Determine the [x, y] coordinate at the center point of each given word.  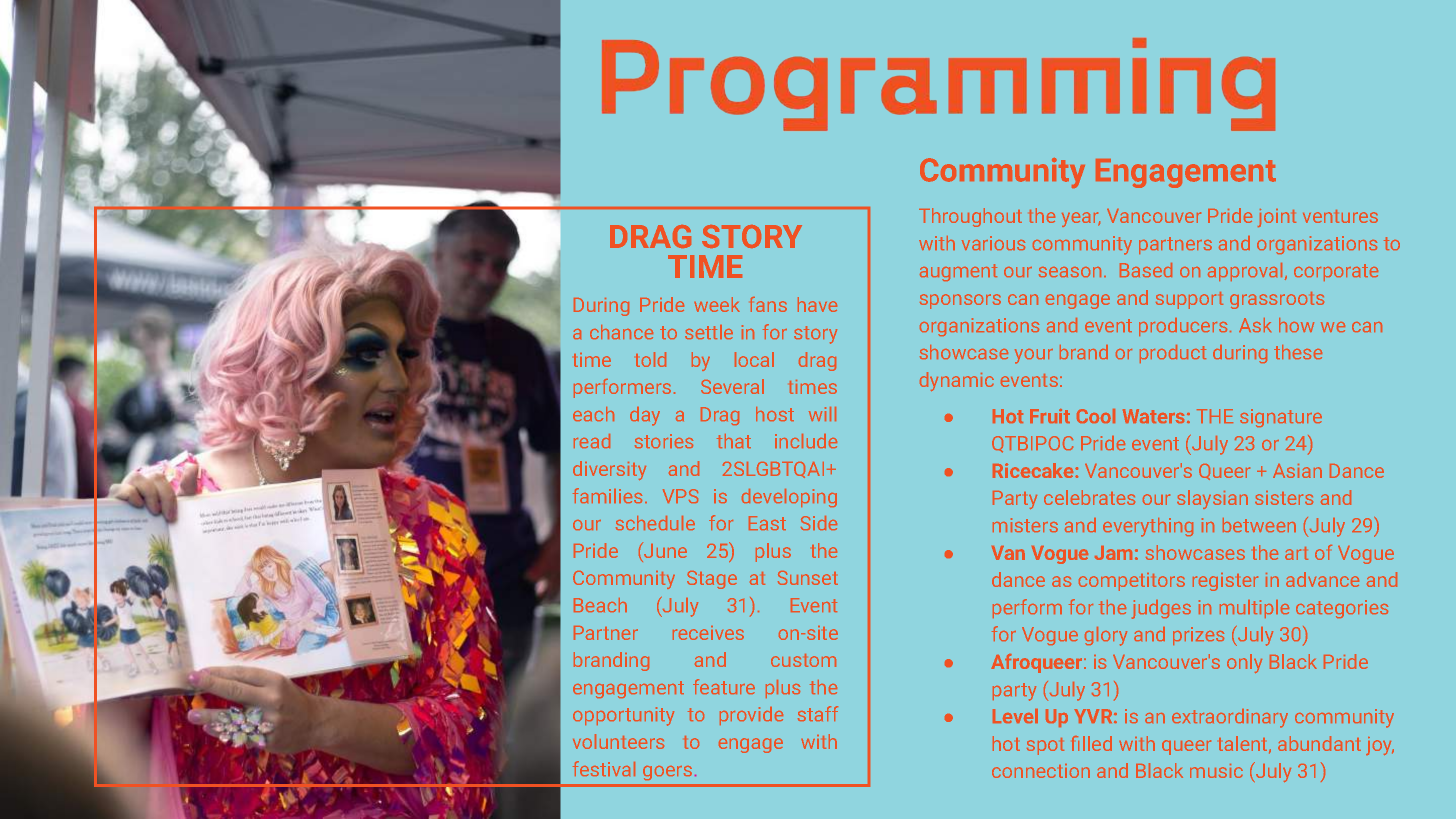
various [993, 243]
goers [667, 773]
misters [1025, 525]
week [717, 304]
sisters [1284, 498]
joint [1277, 218]
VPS [680, 496]
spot [1045, 746]
